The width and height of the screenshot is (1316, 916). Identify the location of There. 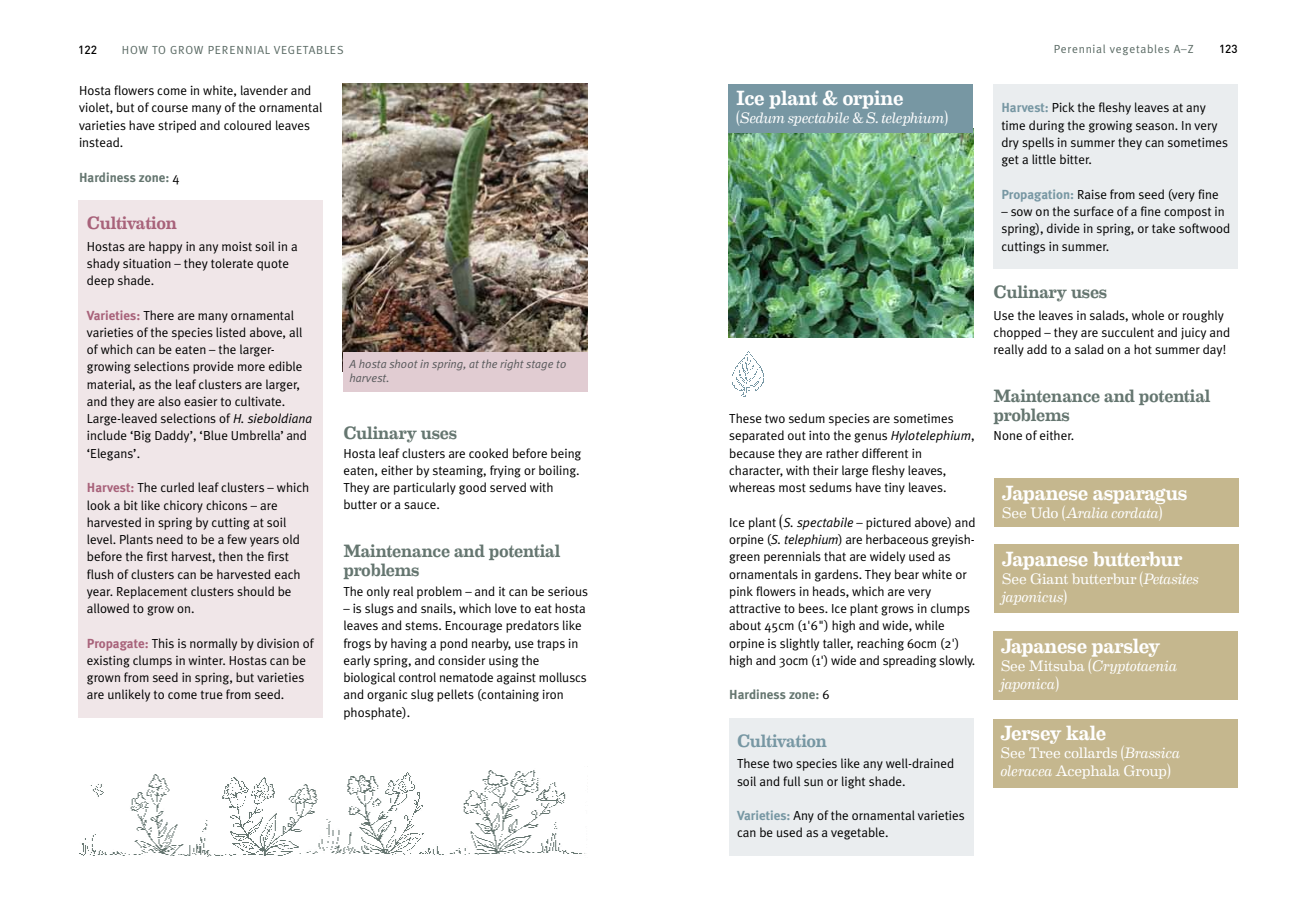
(158, 315).
